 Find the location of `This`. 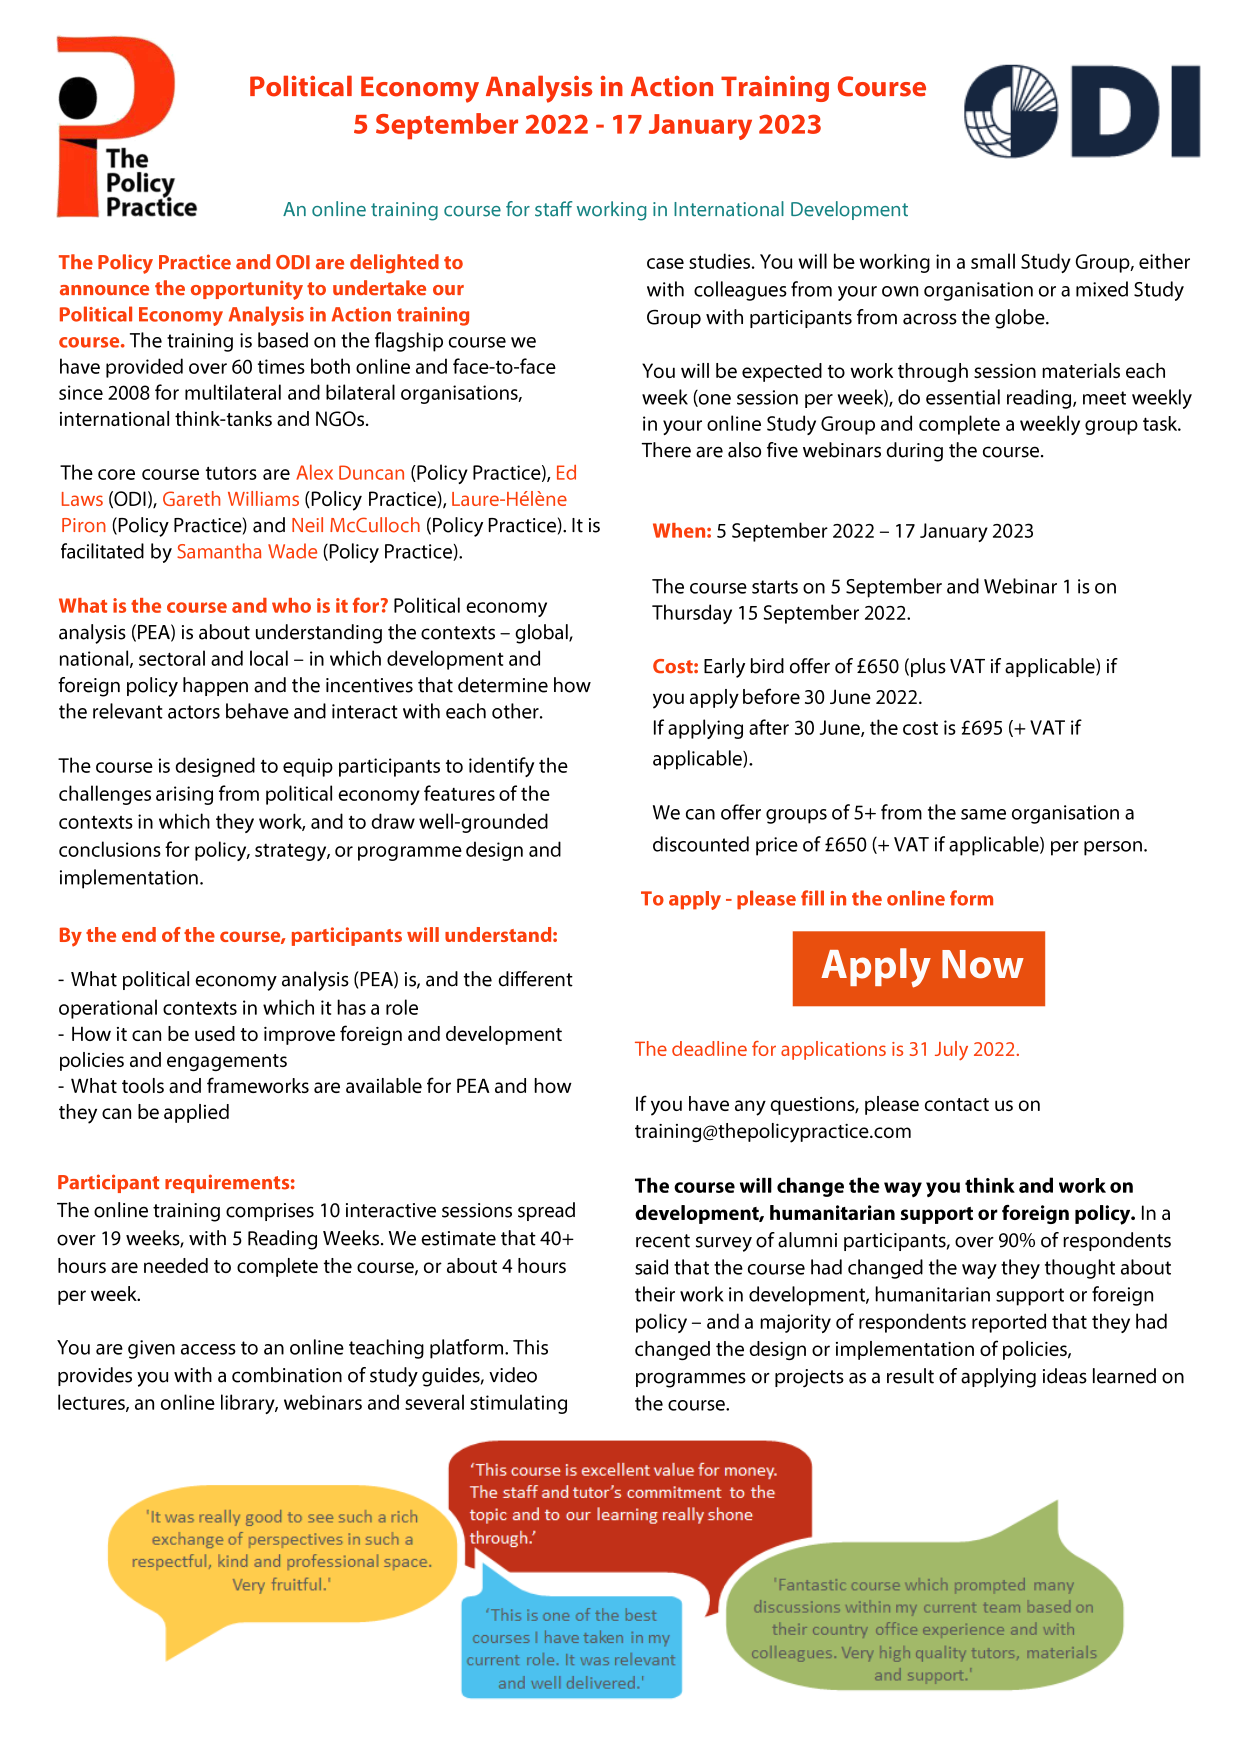

This is located at coordinates (530, 1347).
